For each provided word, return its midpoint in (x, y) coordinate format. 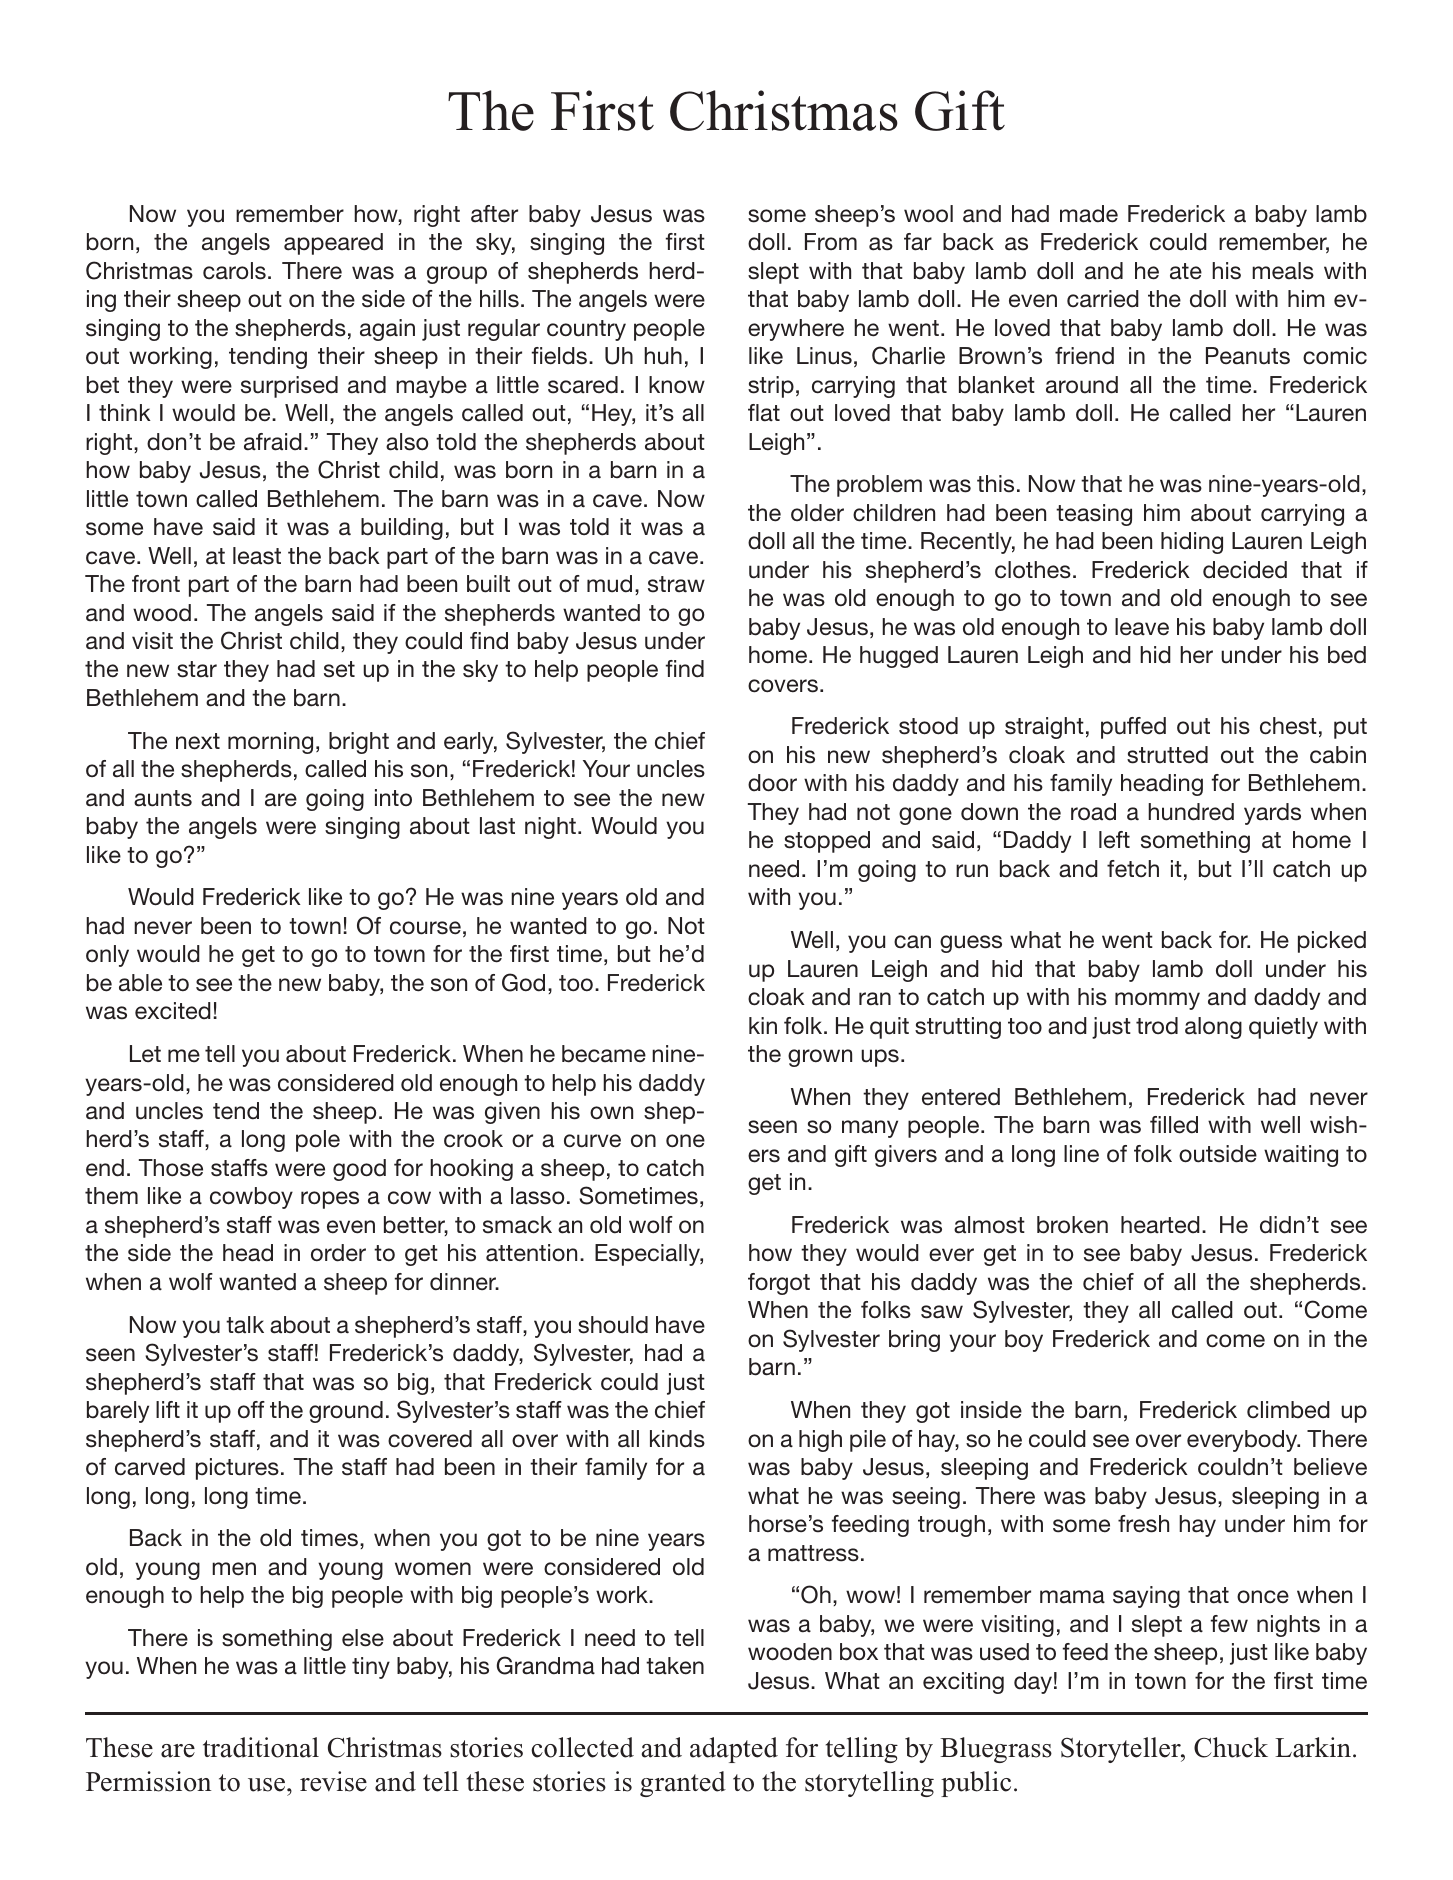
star (197, 669)
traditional (261, 1747)
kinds (677, 1439)
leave (1142, 627)
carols (234, 271)
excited (173, 1011)
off (251, 1409)
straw (676, 584)
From (831, 241)
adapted (734, 1750)
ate (1186, 271)
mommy (1157, 1001)
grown (820, 1058)
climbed (1288, 1410)
